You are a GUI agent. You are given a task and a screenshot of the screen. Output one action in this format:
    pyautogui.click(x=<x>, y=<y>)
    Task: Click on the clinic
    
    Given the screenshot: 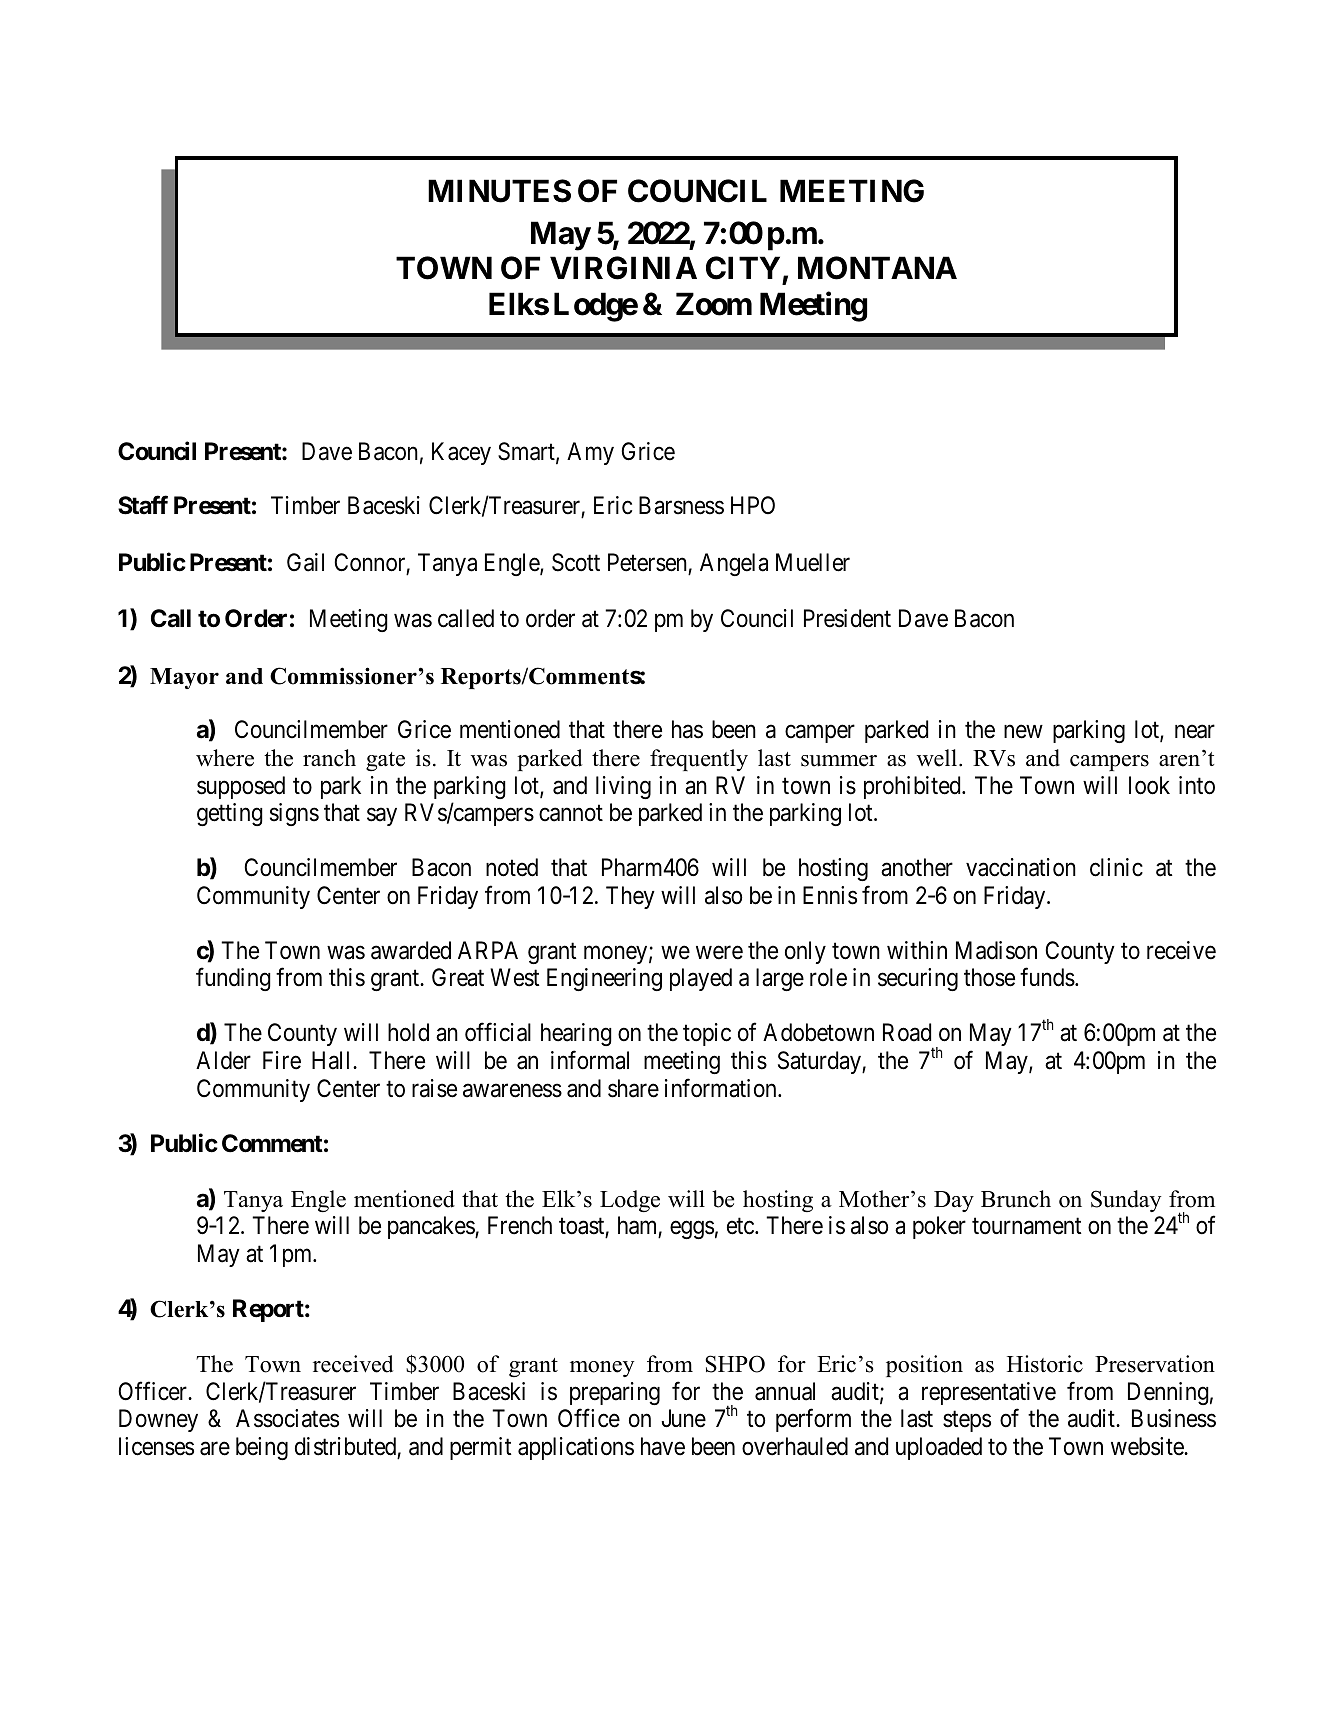 What is the action you would take?
    pyautogui.click(x=1116, y=867)
